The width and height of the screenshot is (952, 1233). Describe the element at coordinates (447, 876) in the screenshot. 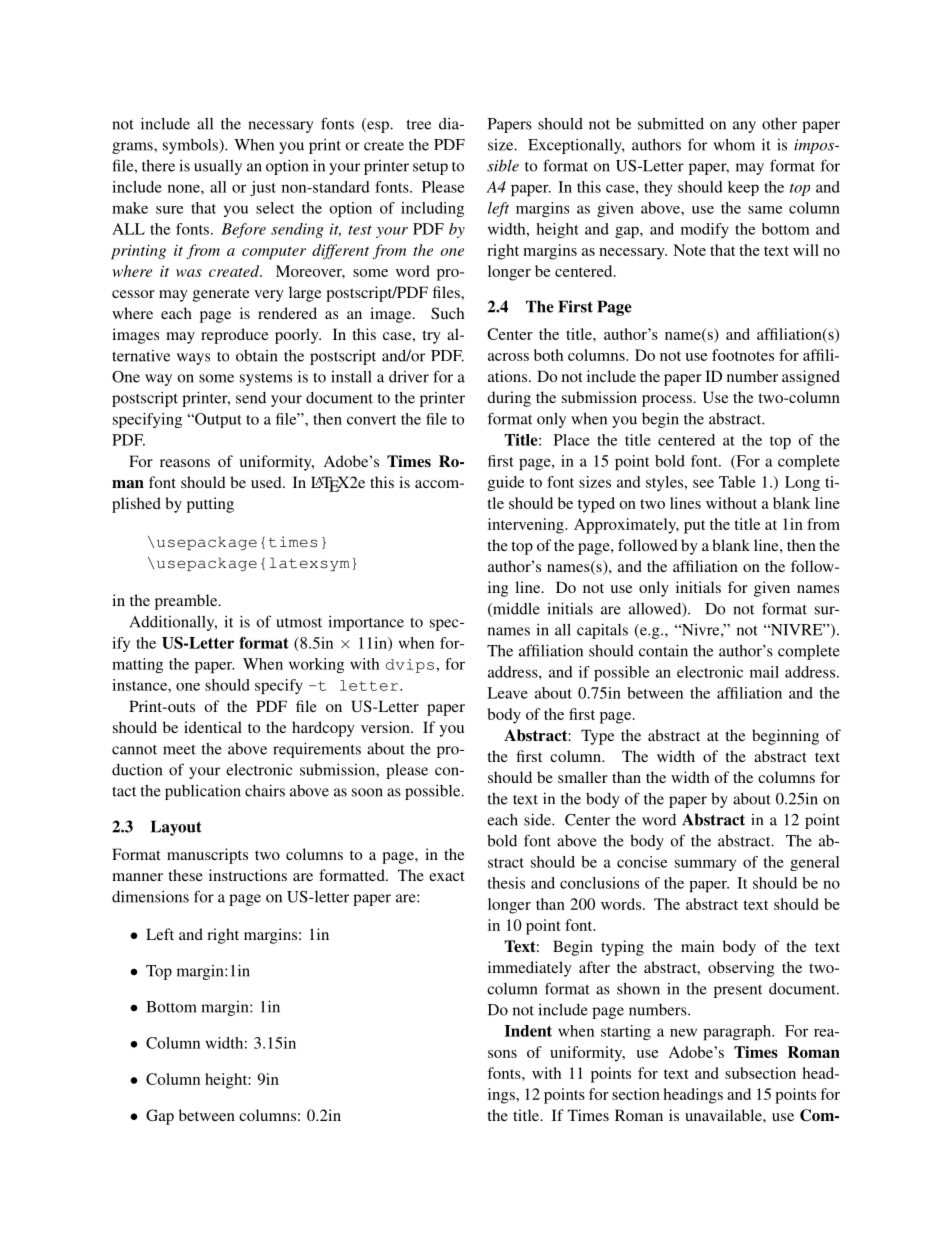

I see `exact` at that location.
